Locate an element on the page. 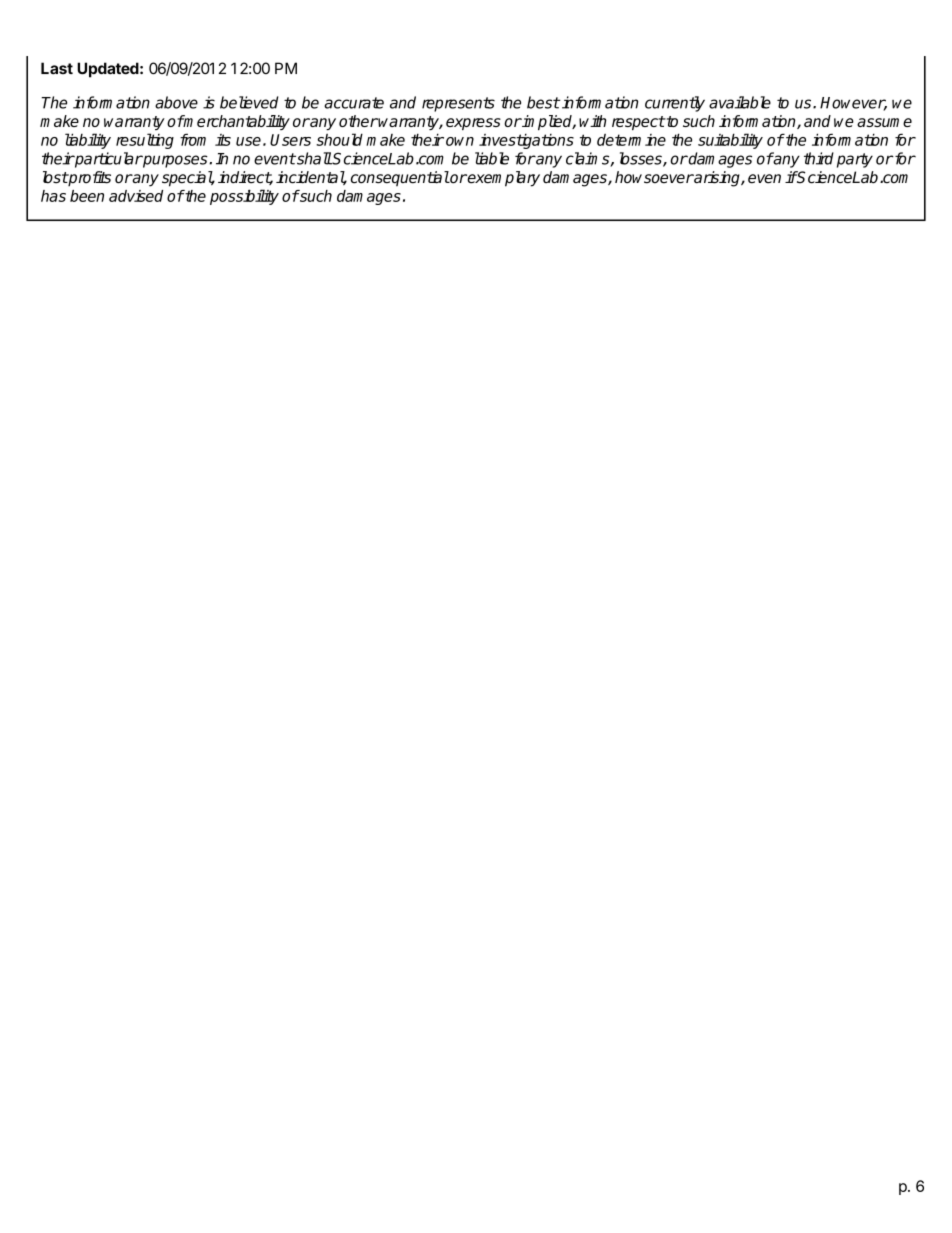  express is located at coordinates (473, 124).
